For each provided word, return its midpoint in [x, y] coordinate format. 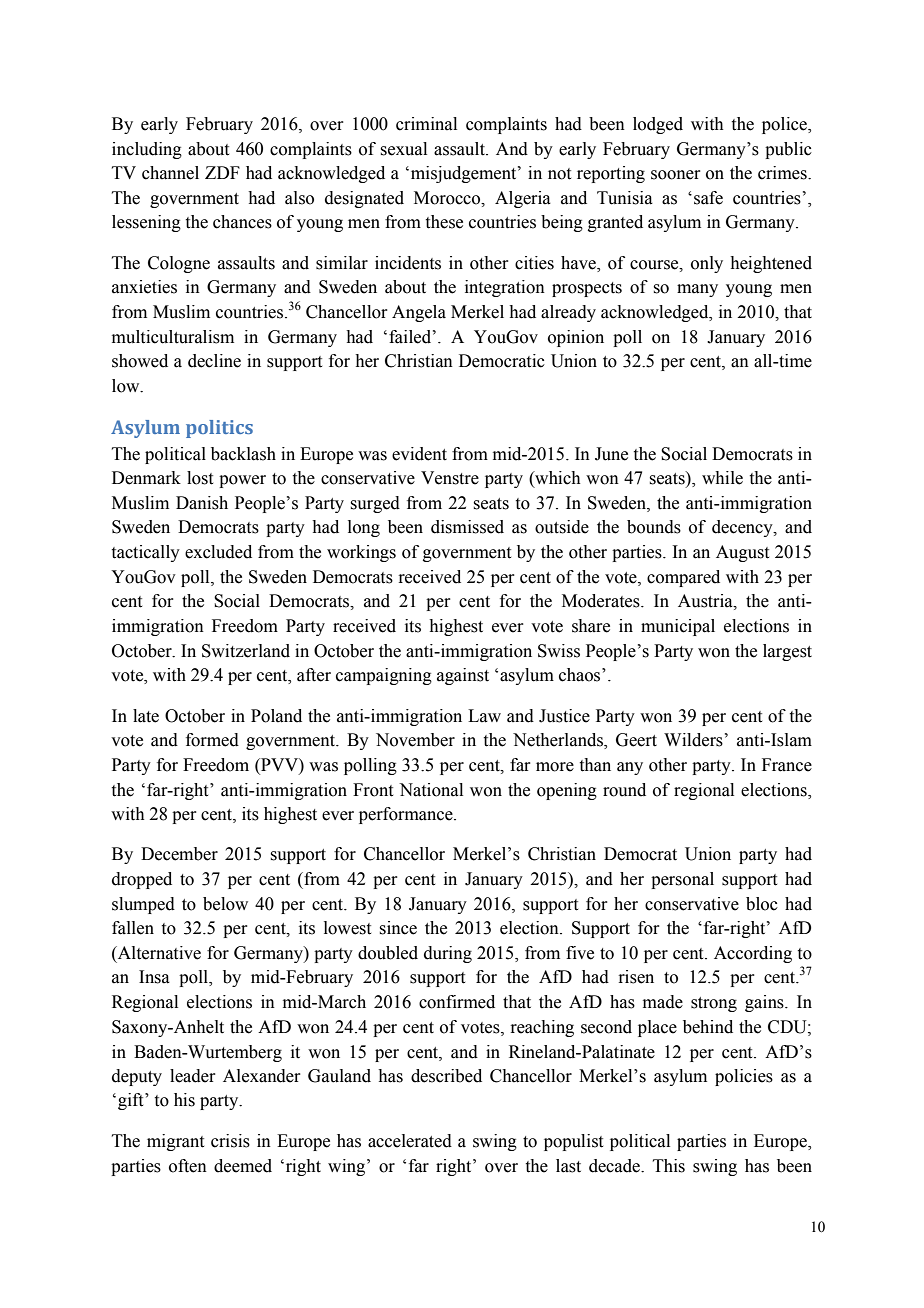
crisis [230, 1141]
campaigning [384, 676]
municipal [678, 627]
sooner [676, 175]
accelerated [410, 1141]
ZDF [222, 172]
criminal [426, 124]
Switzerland [246, 651]
